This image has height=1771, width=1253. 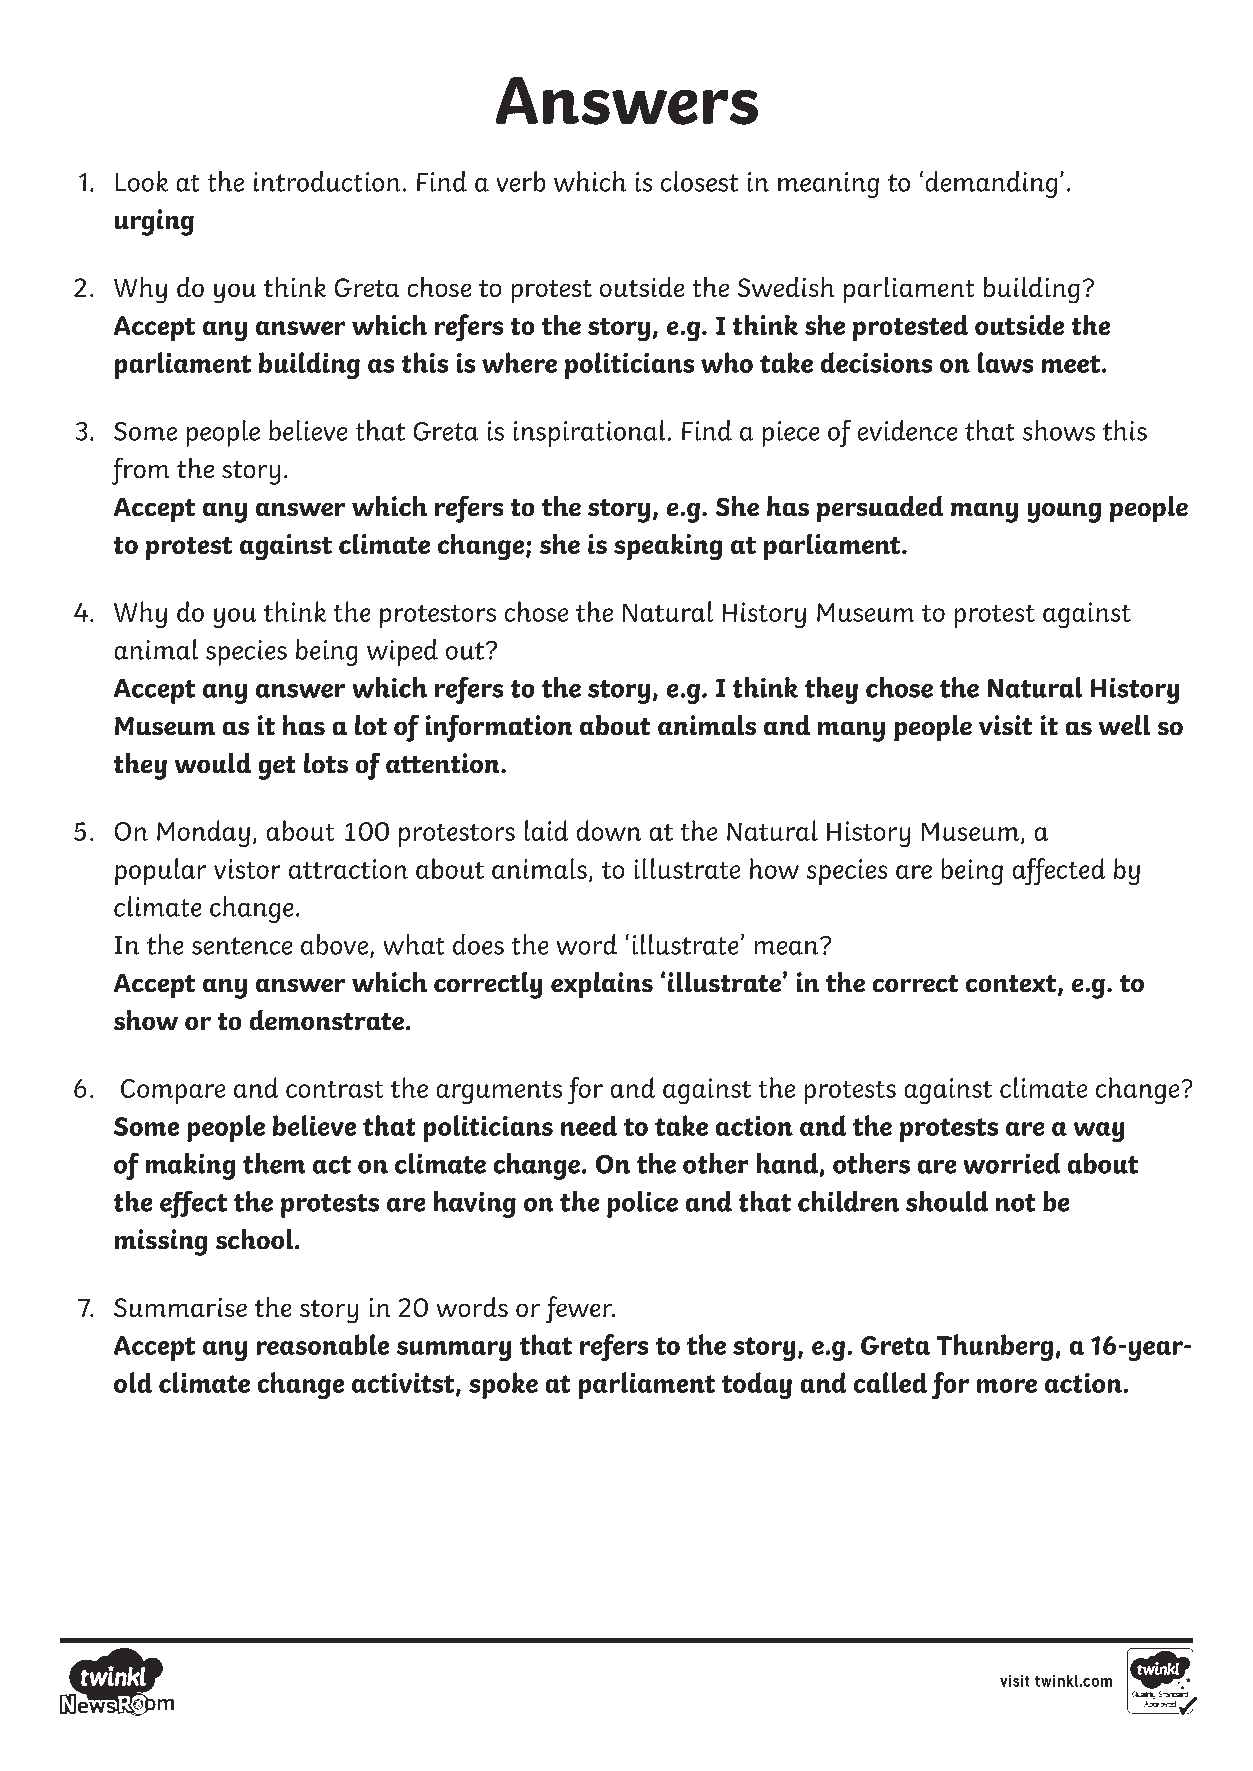 What do you see at coordinates (880, 509) in the image?
I see `persuaded` at bounding box center [880, 509].
